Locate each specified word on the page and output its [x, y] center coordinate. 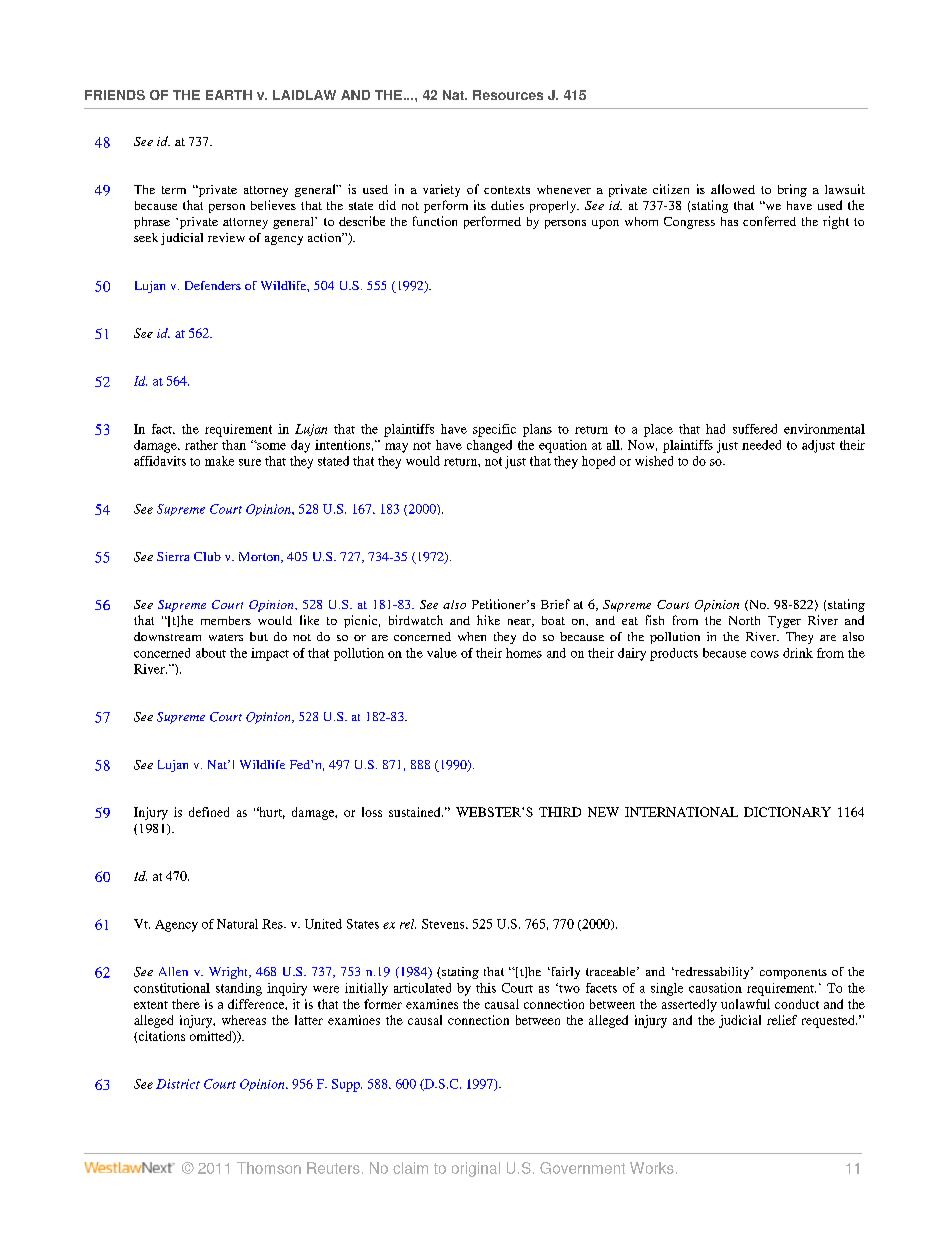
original [476, 1169]
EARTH [229, 95]
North [744, 620]
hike [488, 620]
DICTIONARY [787, 812]
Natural [237, 924]
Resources [508, 95]
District [178, 1084]
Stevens [444, 924]
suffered [755, 429]
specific [494, 430]
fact [163, 429]
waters [226, 637]
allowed [733, 189]
